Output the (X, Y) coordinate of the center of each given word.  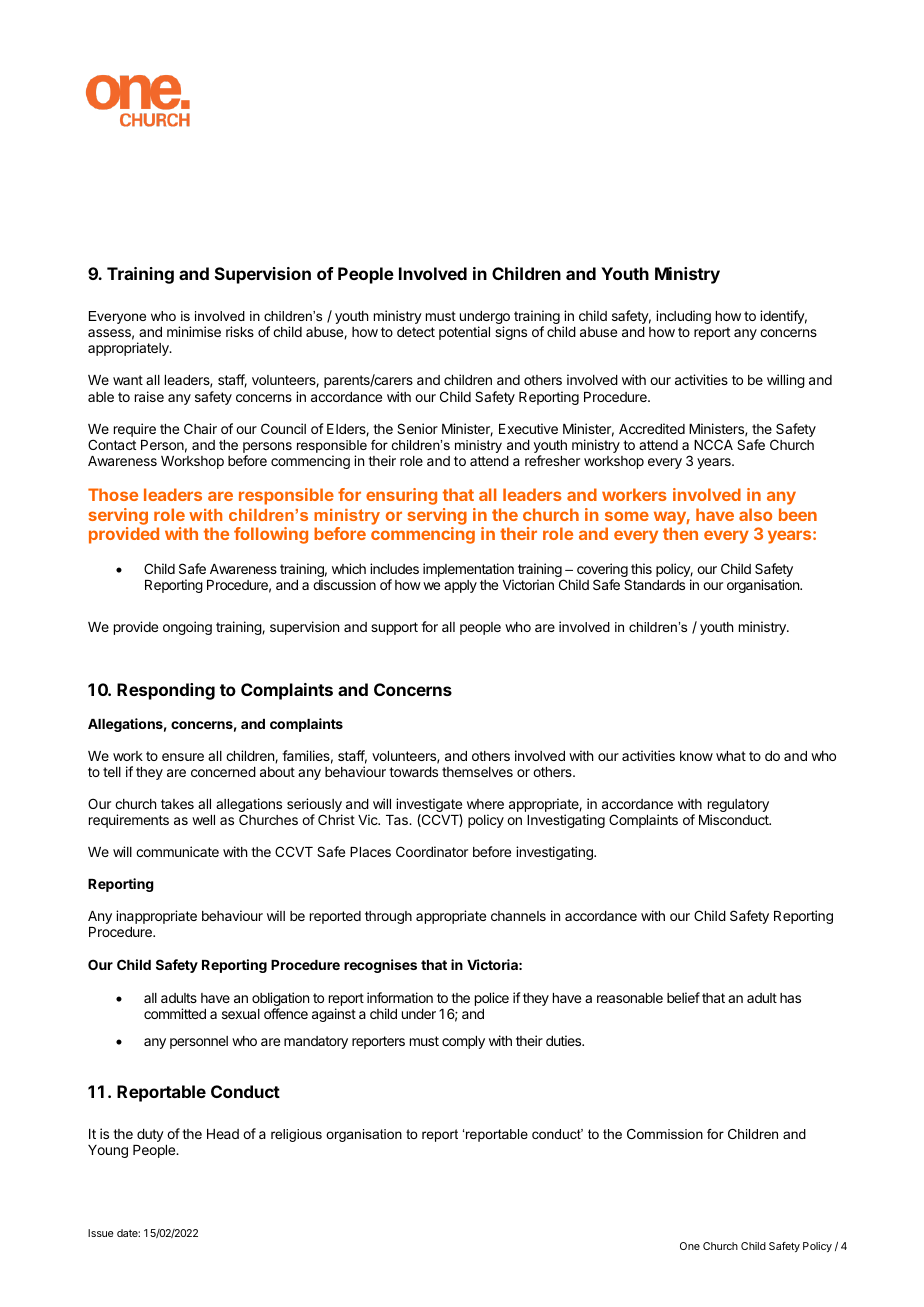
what (731, 756)
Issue (100, 1233)
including (683, 317)
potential (464, 333)
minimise (194, 331)
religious (296, 1135)
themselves (477, 772)
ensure (183, 757)
